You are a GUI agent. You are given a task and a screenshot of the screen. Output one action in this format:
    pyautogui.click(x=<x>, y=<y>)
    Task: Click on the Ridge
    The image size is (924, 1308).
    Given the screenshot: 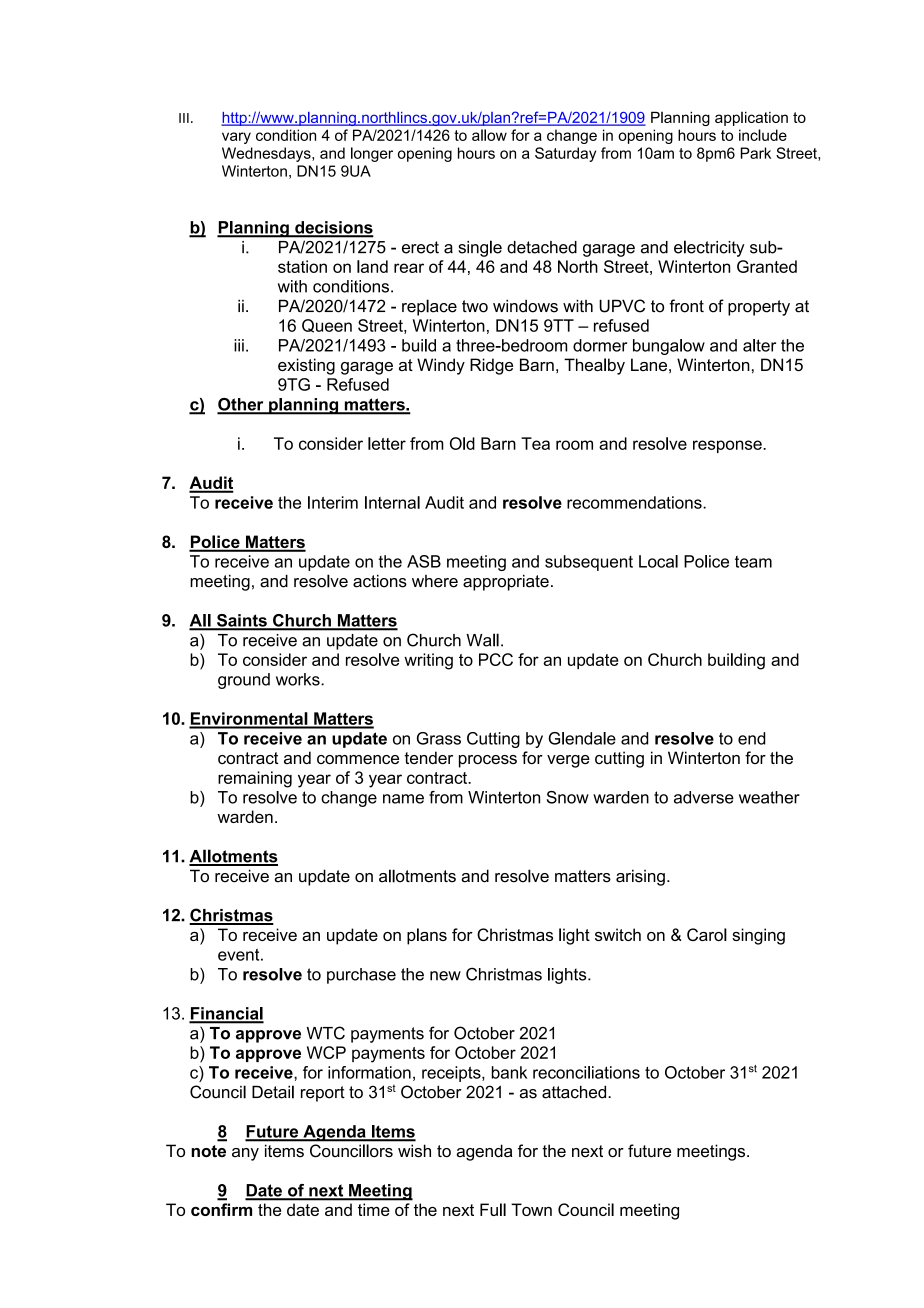 What is the action you would take?
    pyautogui.click(x=491, y=366)
